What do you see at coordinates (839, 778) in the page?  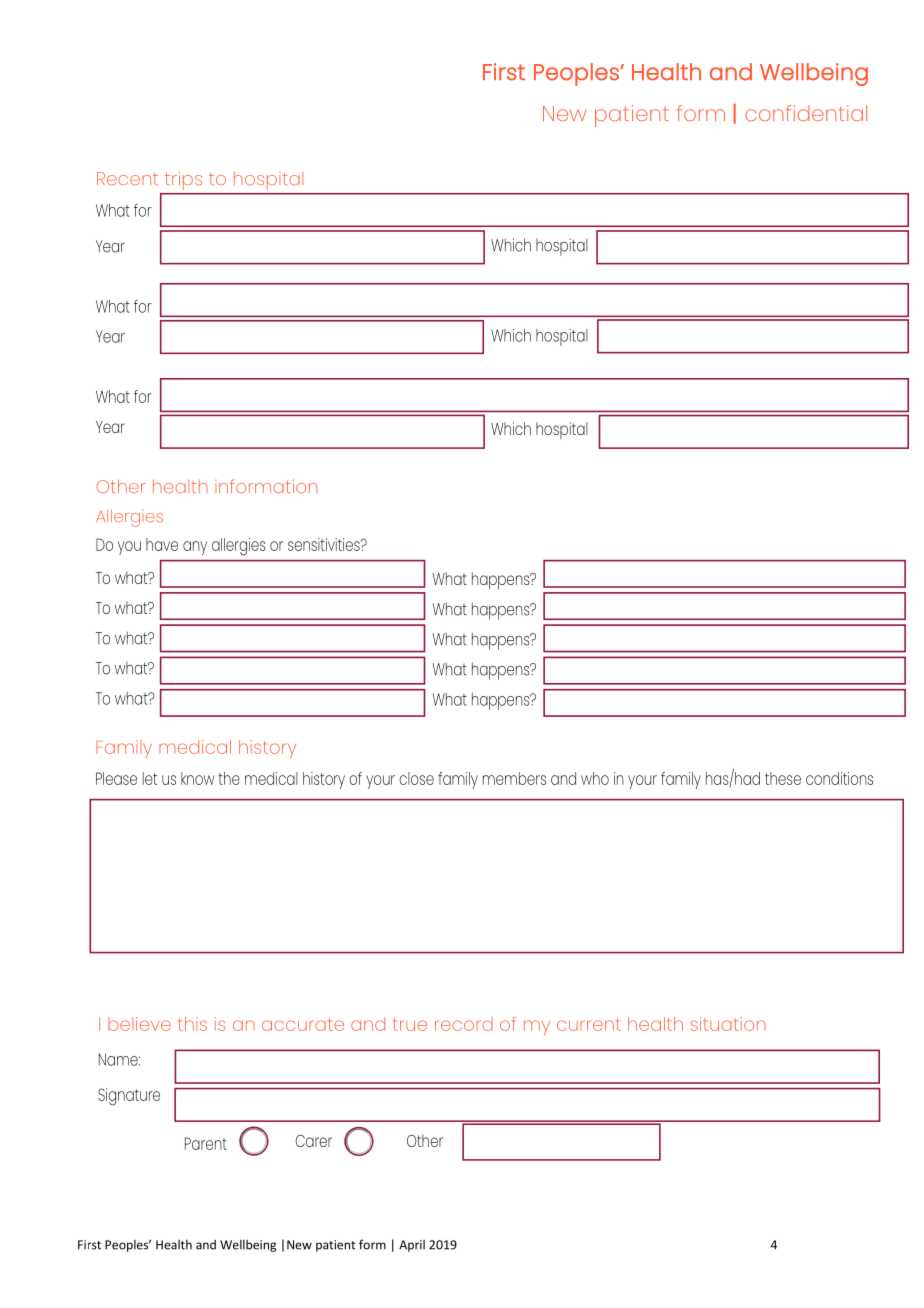 I see `conditions` at bounding box center [839, 778].
